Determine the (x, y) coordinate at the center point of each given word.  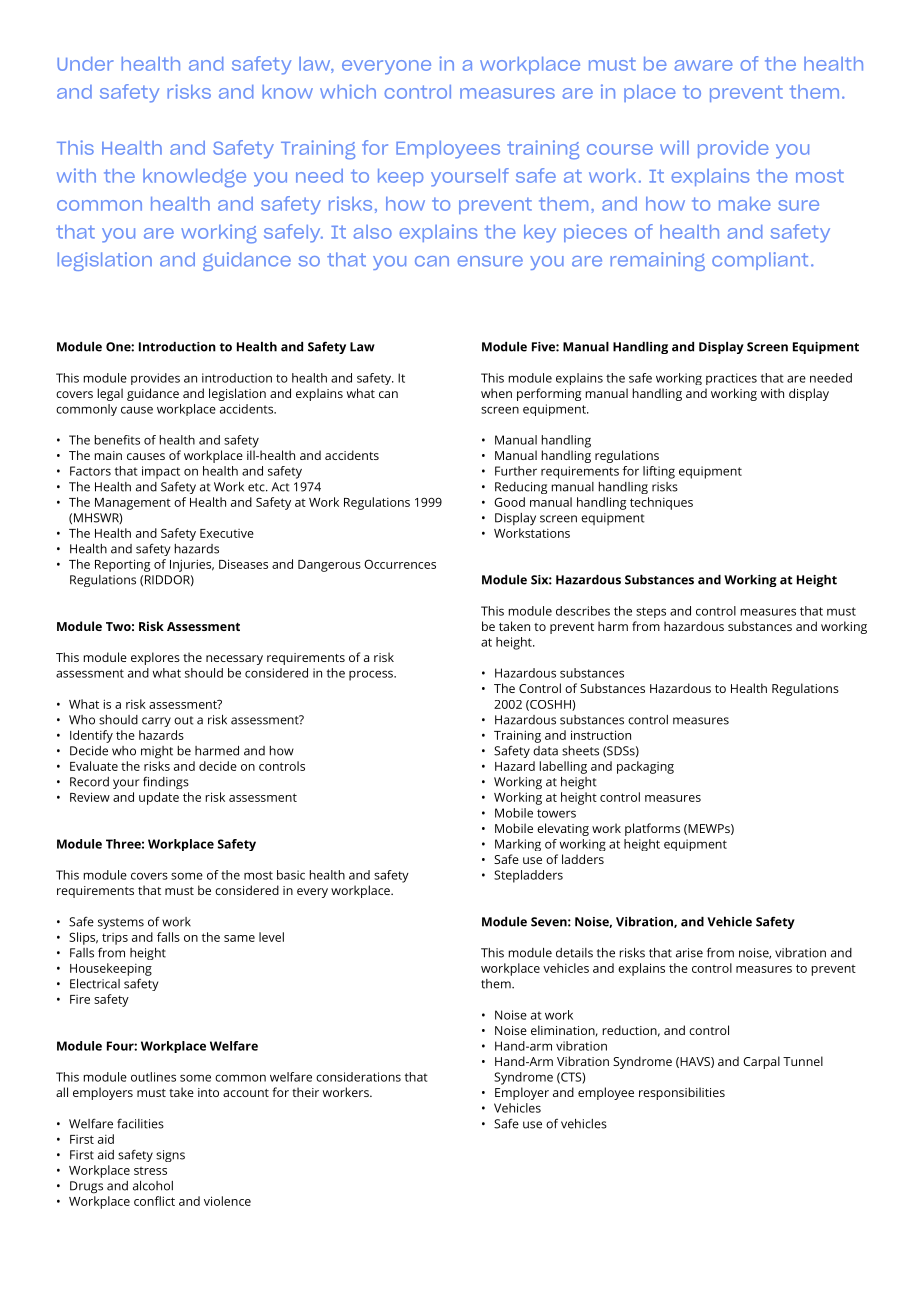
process (372, 675)
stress (150, 1171)
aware (704, 65)
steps (651, 612)
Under (85, 64)
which (348, 91)
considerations (358, 1077)
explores (155, 658)
